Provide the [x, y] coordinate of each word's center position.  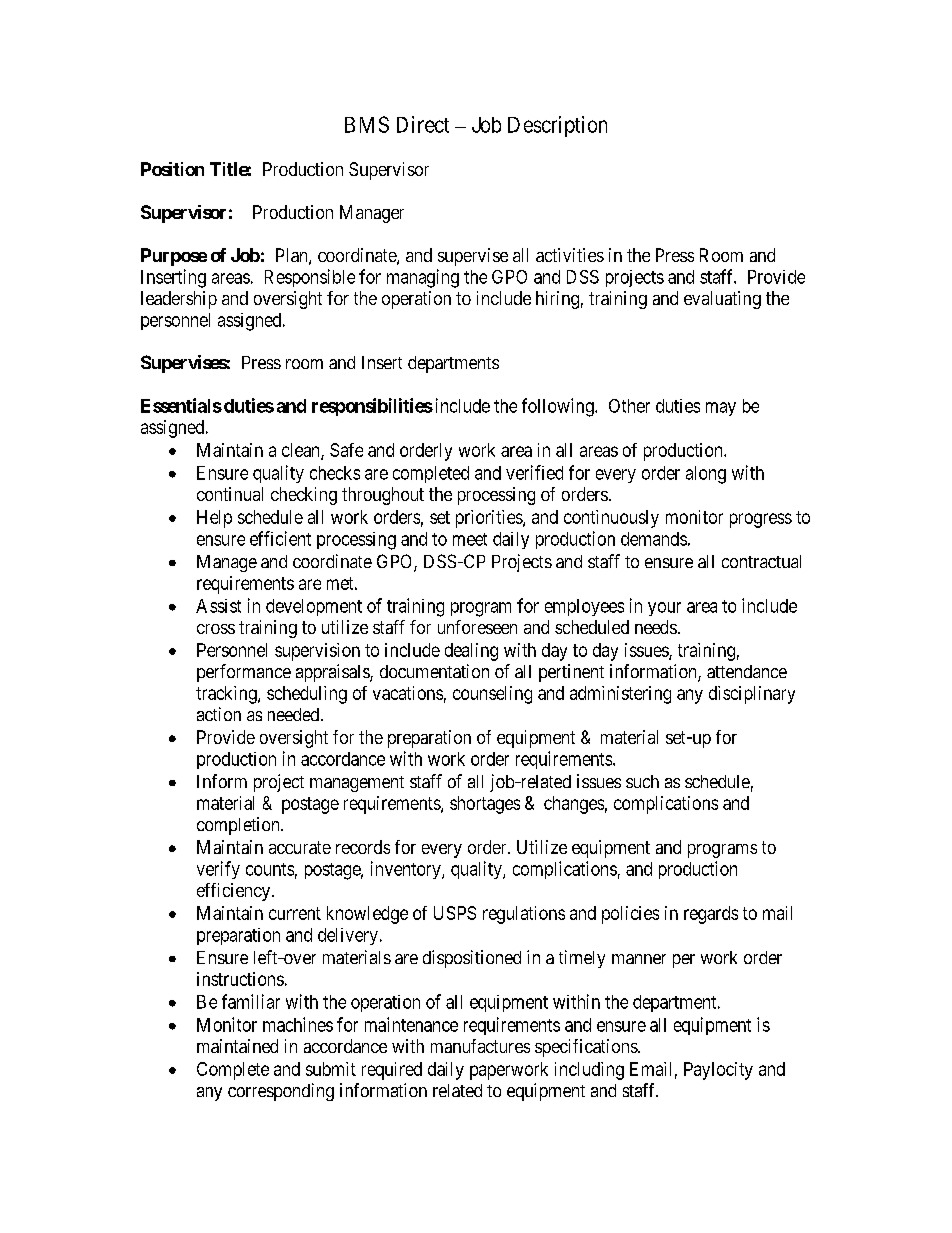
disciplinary [752, 695]
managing [423, 278]
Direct [423, 124]
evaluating [722, 300]
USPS [455, 913]
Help [214, 519]
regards [711, 915]
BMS [367, 124]
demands [654, 539]
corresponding [281, 1092]
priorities [490, 519]
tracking [227, 695]
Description [557, 126]
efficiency [233, 892]
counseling [492, 695]
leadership [179, 300]
